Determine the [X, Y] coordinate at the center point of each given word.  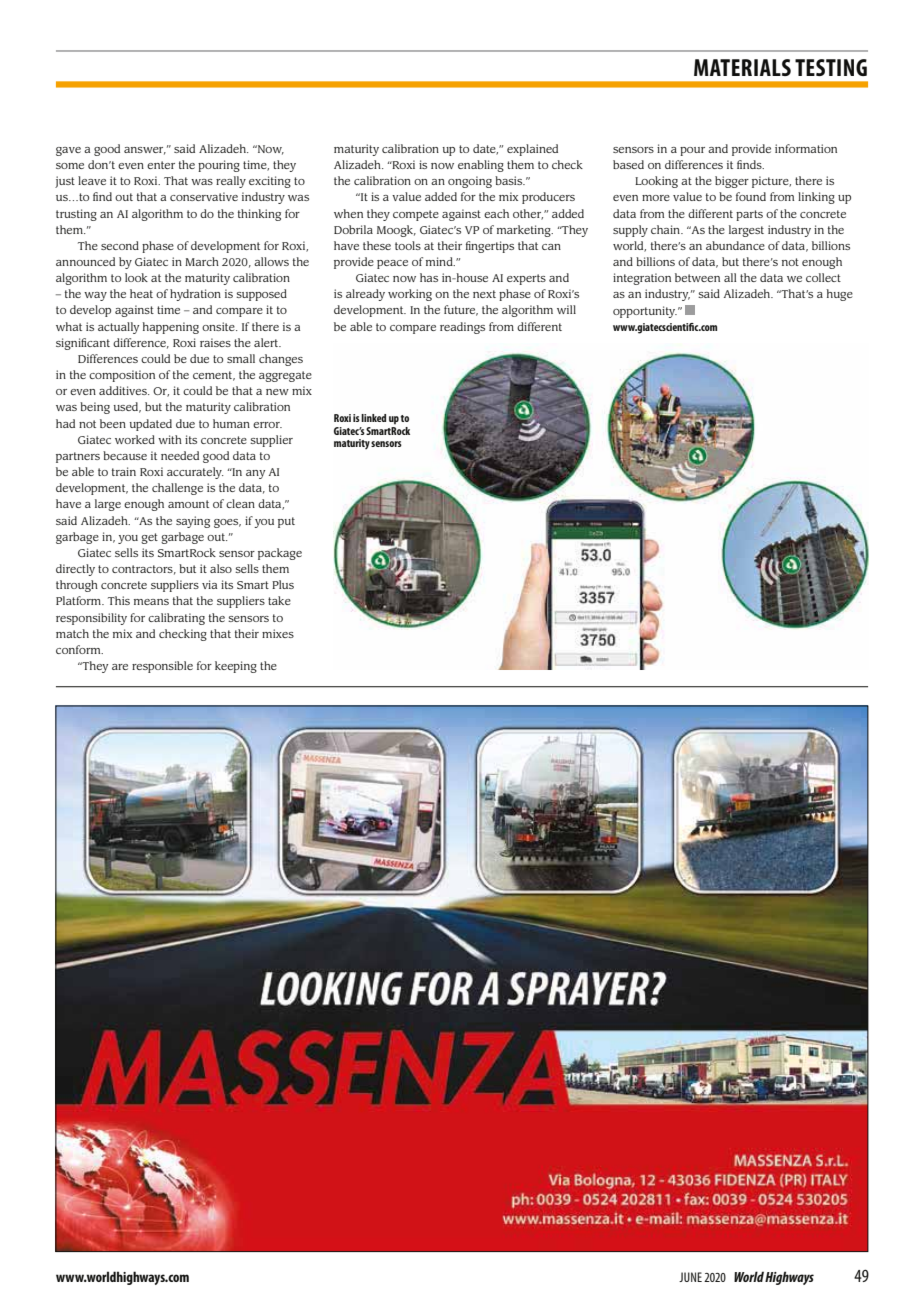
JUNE [690, 1277]
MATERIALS [742, 67]
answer [145, 151]
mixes [278, 633]
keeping [236, 667]
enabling [481, 166]
